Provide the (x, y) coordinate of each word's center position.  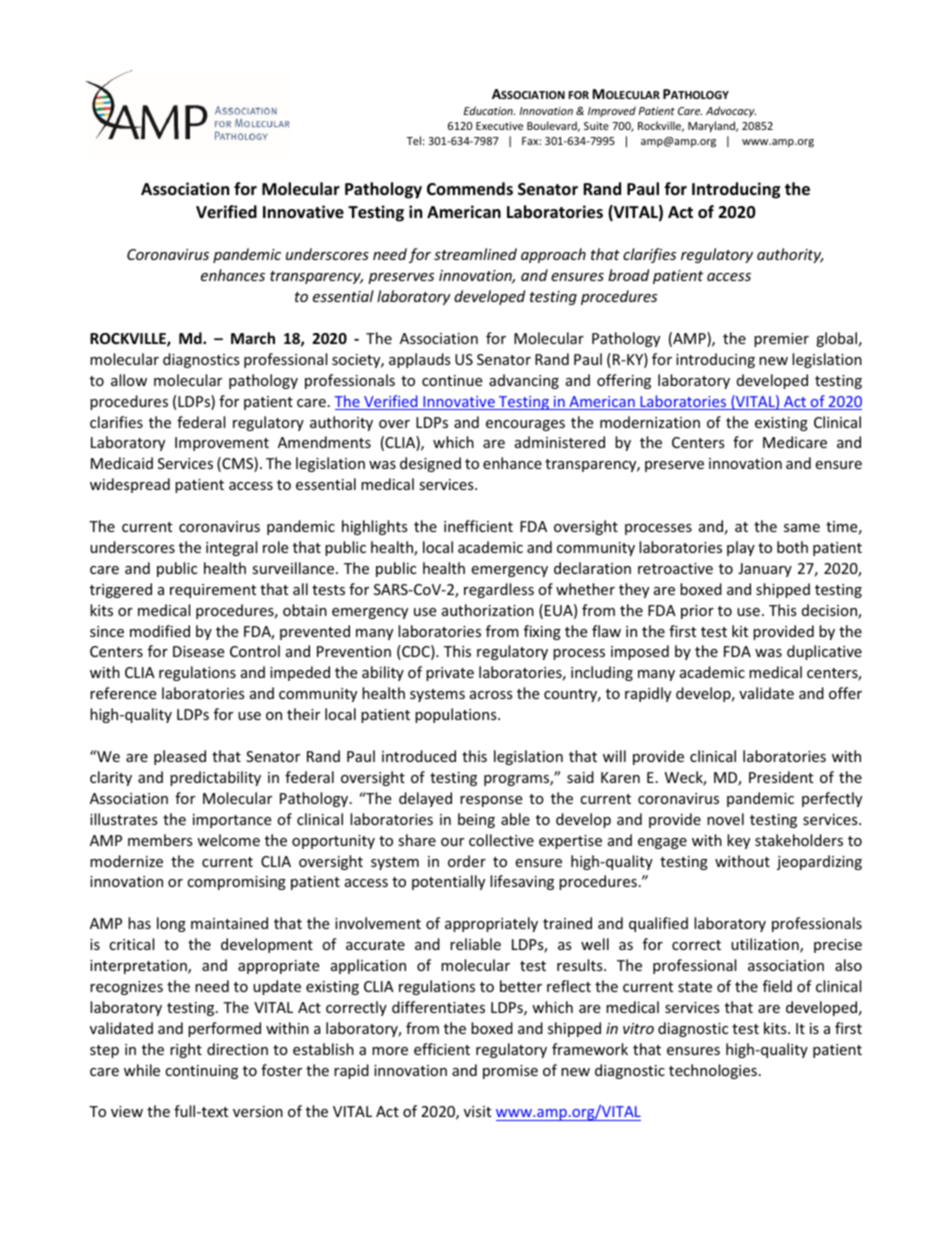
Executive (499, 126)
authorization (488, 610)
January (765, 570)
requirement (213, 591)
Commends (470, 189)
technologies (713, 1071)
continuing (201, 1072)
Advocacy (731, 112)
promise (510, 1072)
